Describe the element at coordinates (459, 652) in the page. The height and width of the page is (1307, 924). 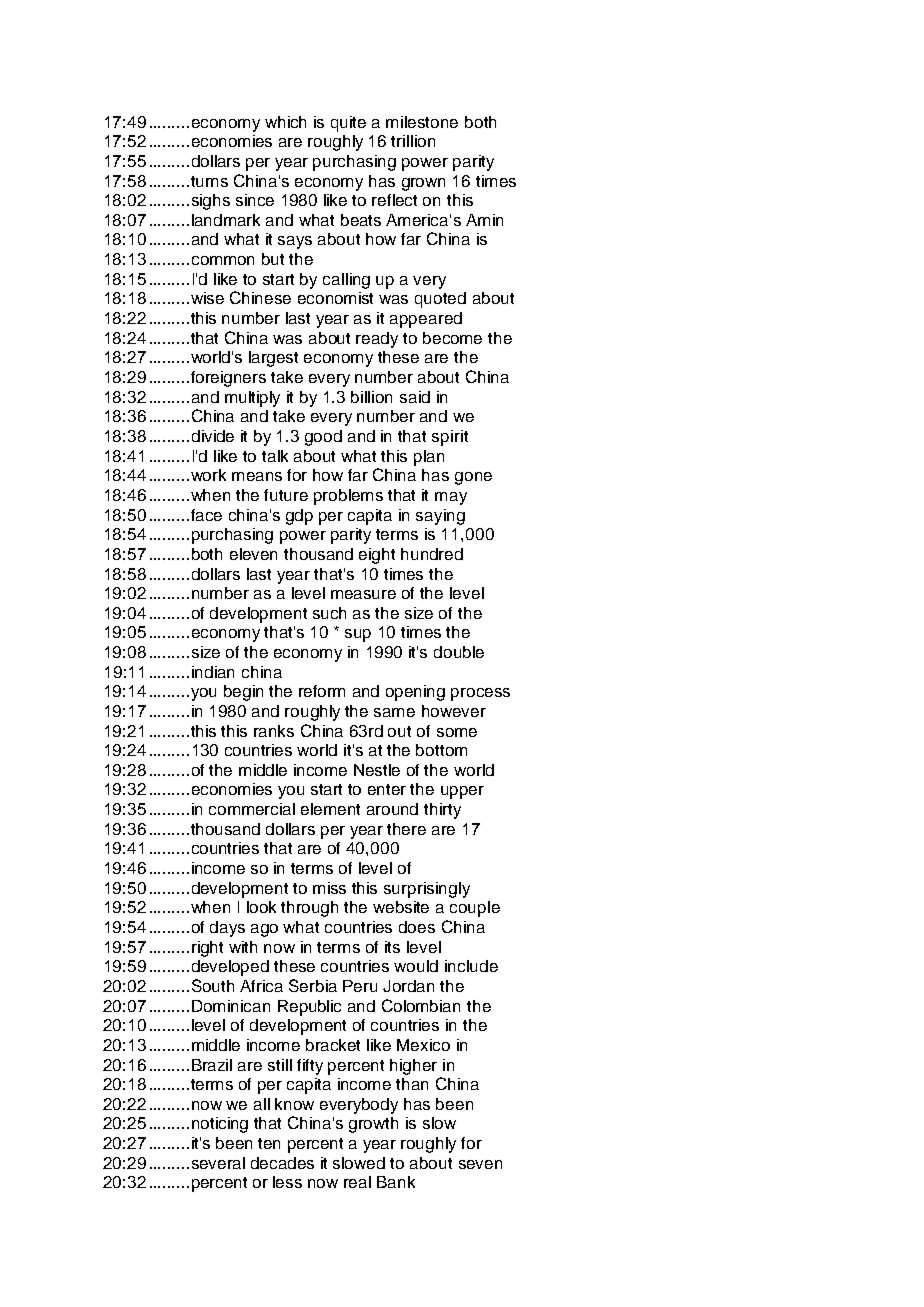
I see `double` at that location.
